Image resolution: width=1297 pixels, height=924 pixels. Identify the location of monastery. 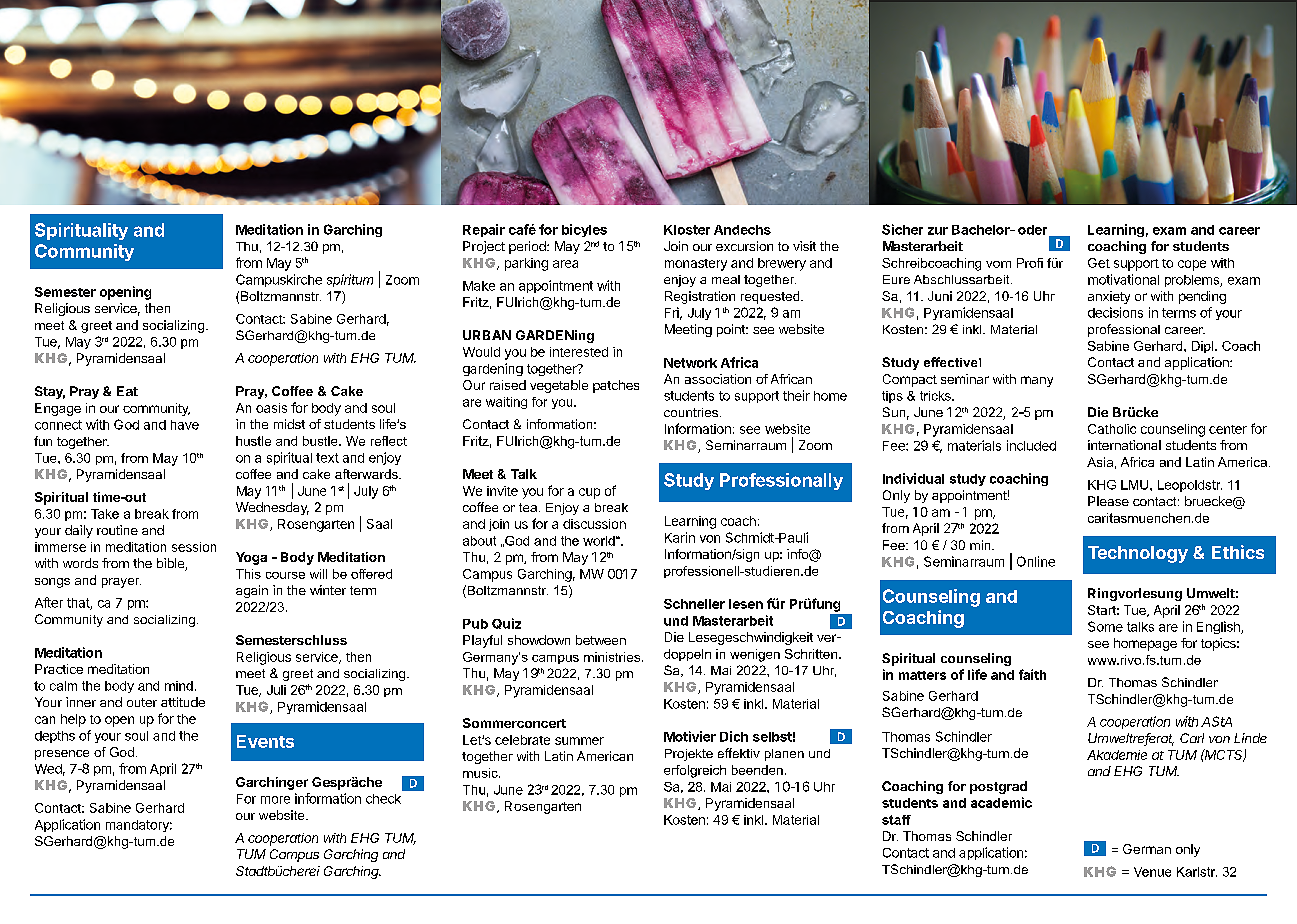
(696, 265).
